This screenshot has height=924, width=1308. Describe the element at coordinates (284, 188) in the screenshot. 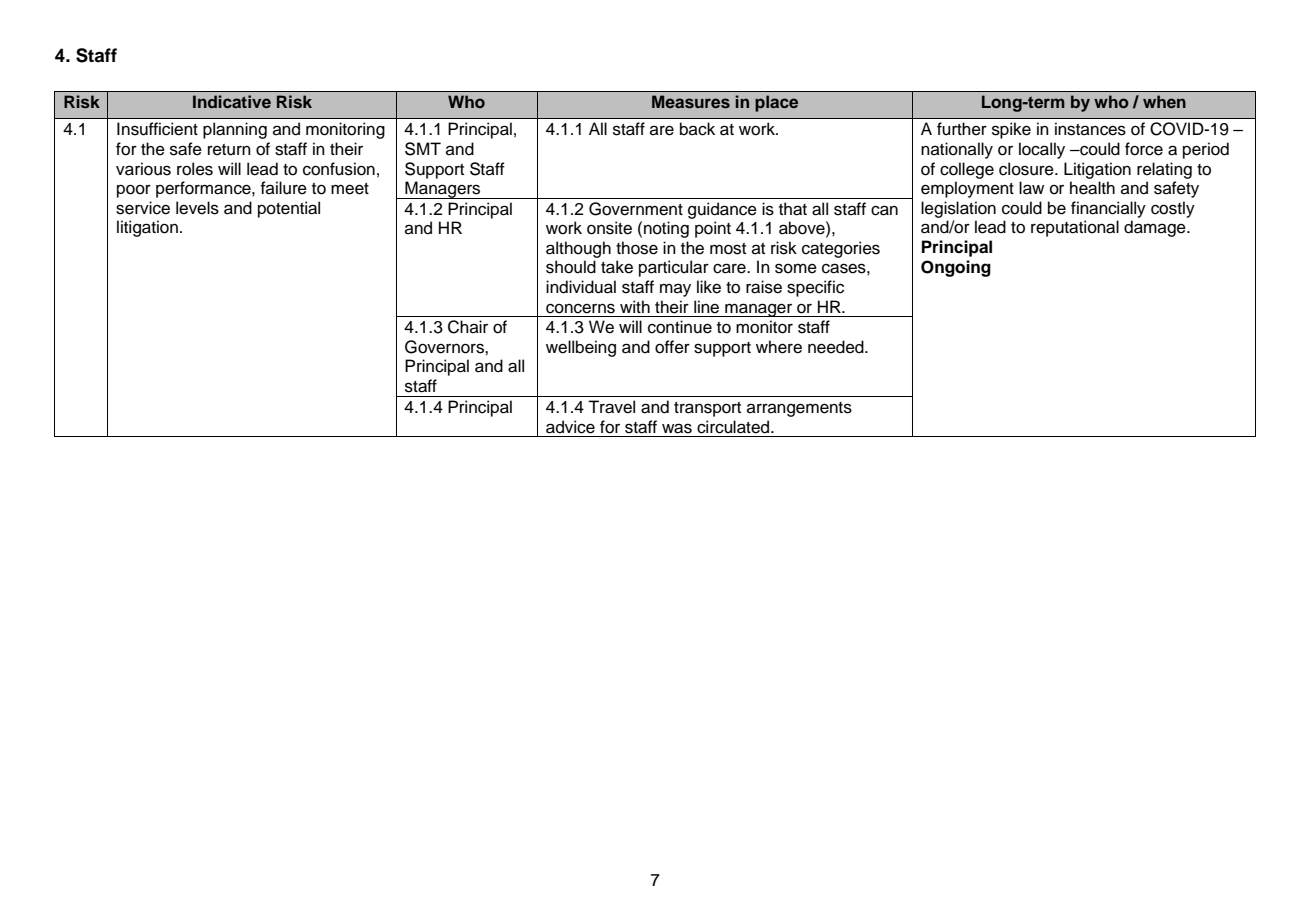

I see `failure` at that location.
